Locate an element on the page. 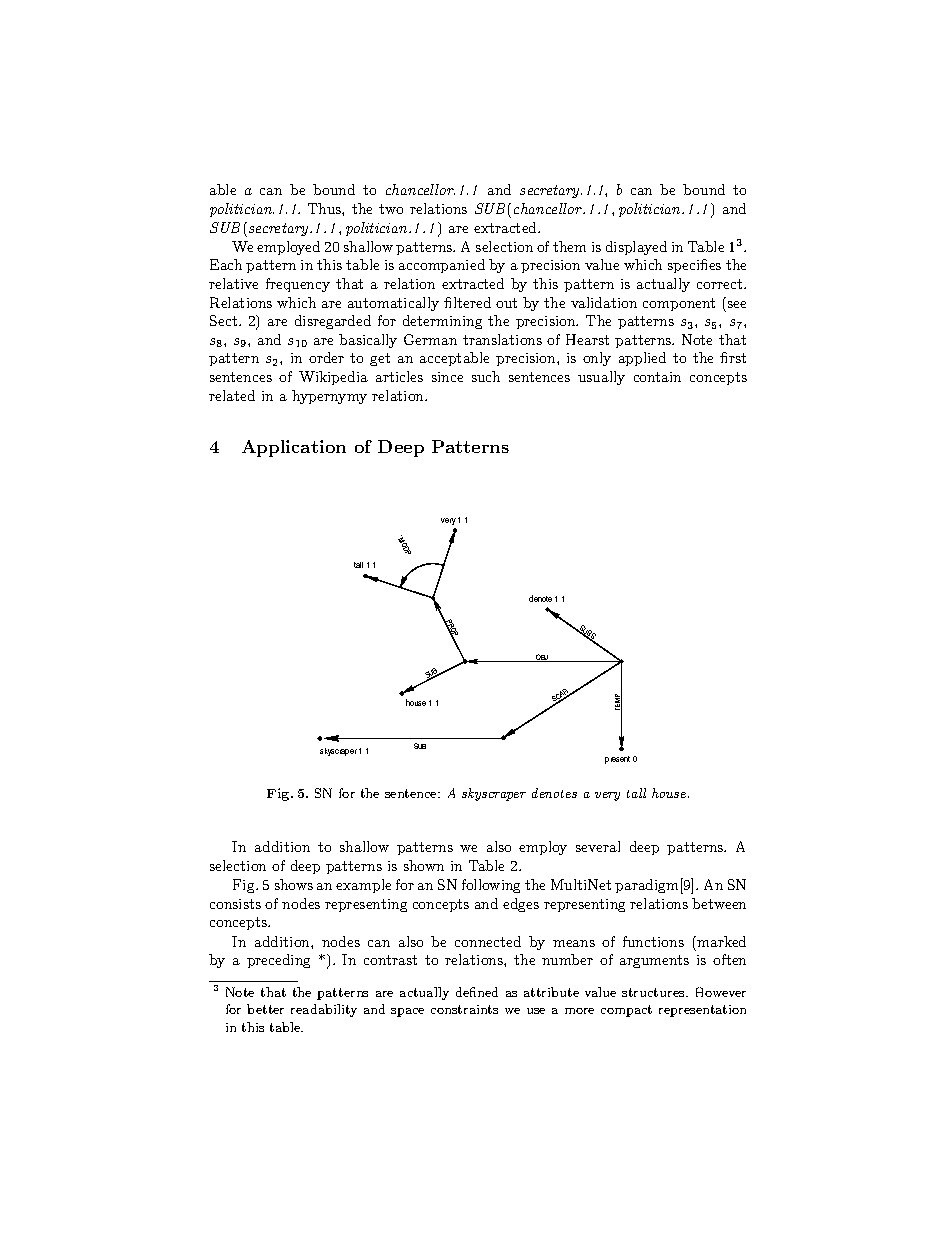  frequency is located at coordinates (298, 285).
